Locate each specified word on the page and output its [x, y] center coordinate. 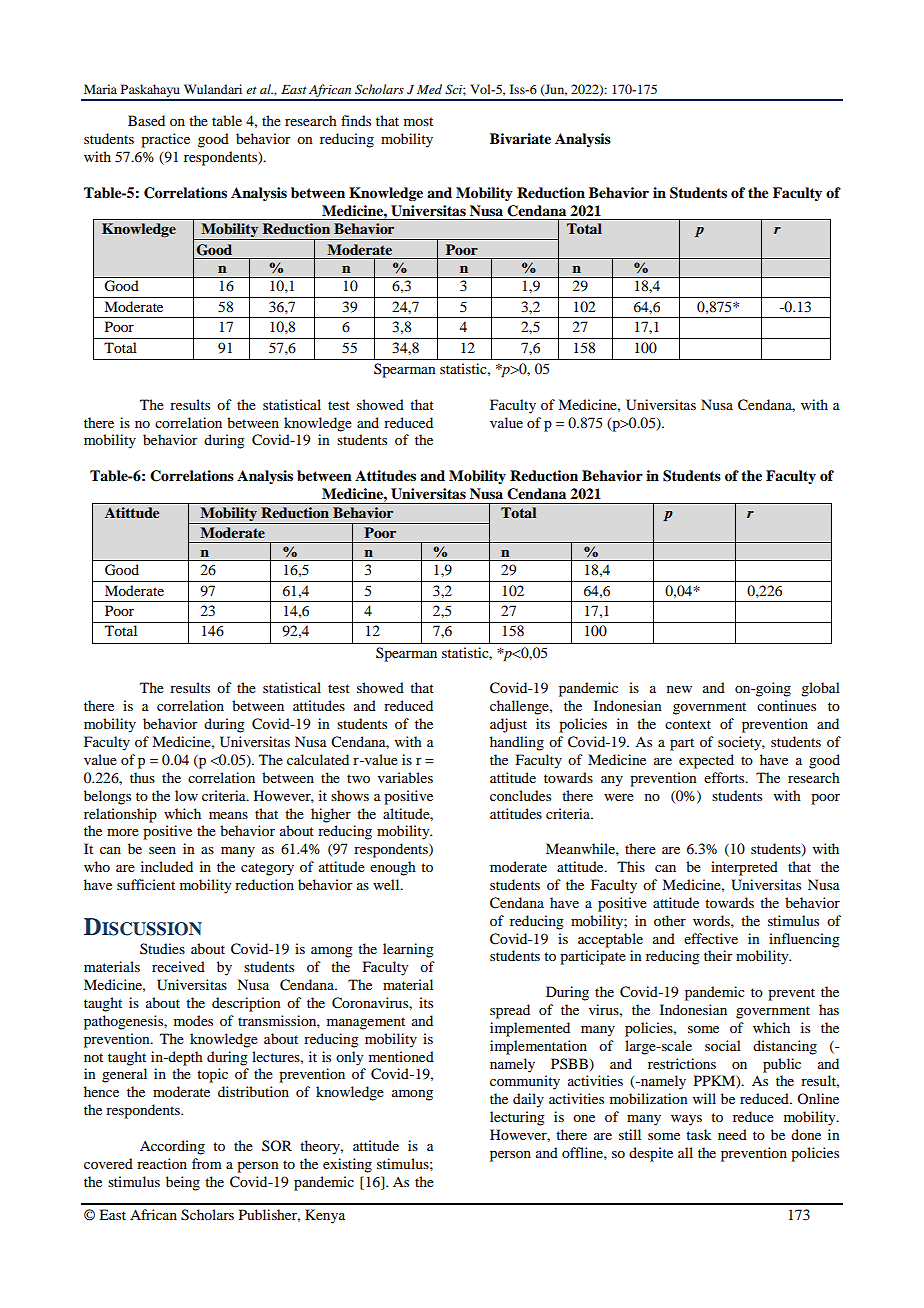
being [183, 1183]
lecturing [517, 1118]
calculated [318, 759]
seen [162, 850]
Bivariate [520, 138]
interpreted [744, 868]
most [418, 121]
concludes [520, 795]
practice [165, 140]
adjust [508, 725]
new [679, 689]
